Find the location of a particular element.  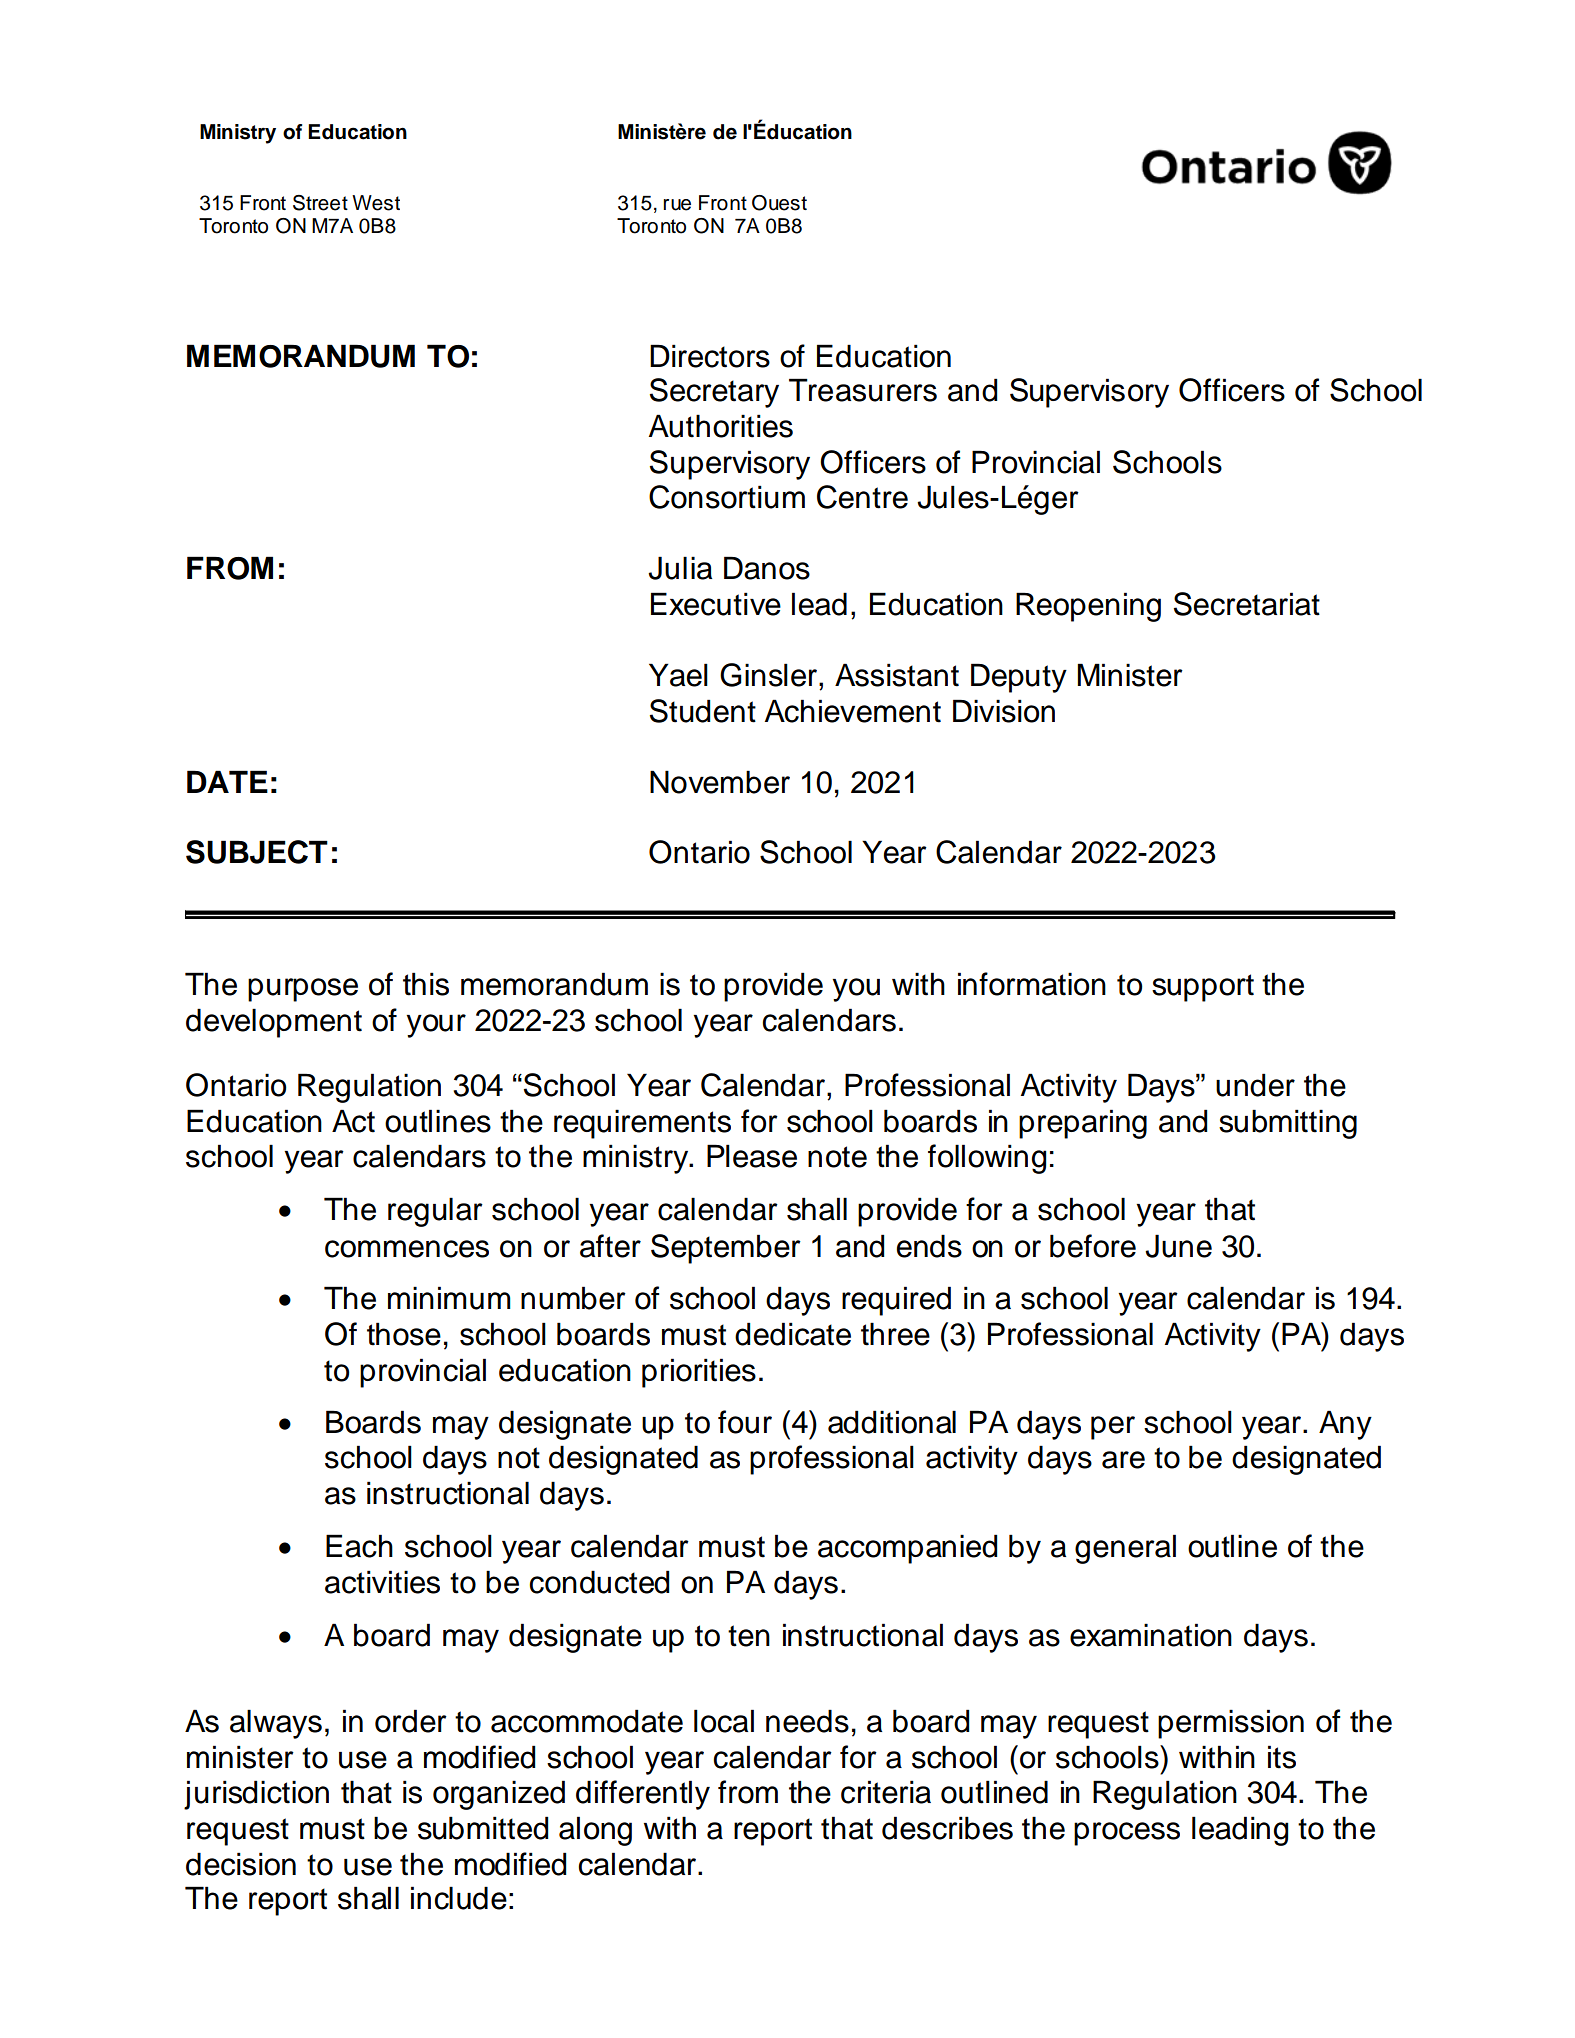

under is located at coordinates (1255, 1085).
